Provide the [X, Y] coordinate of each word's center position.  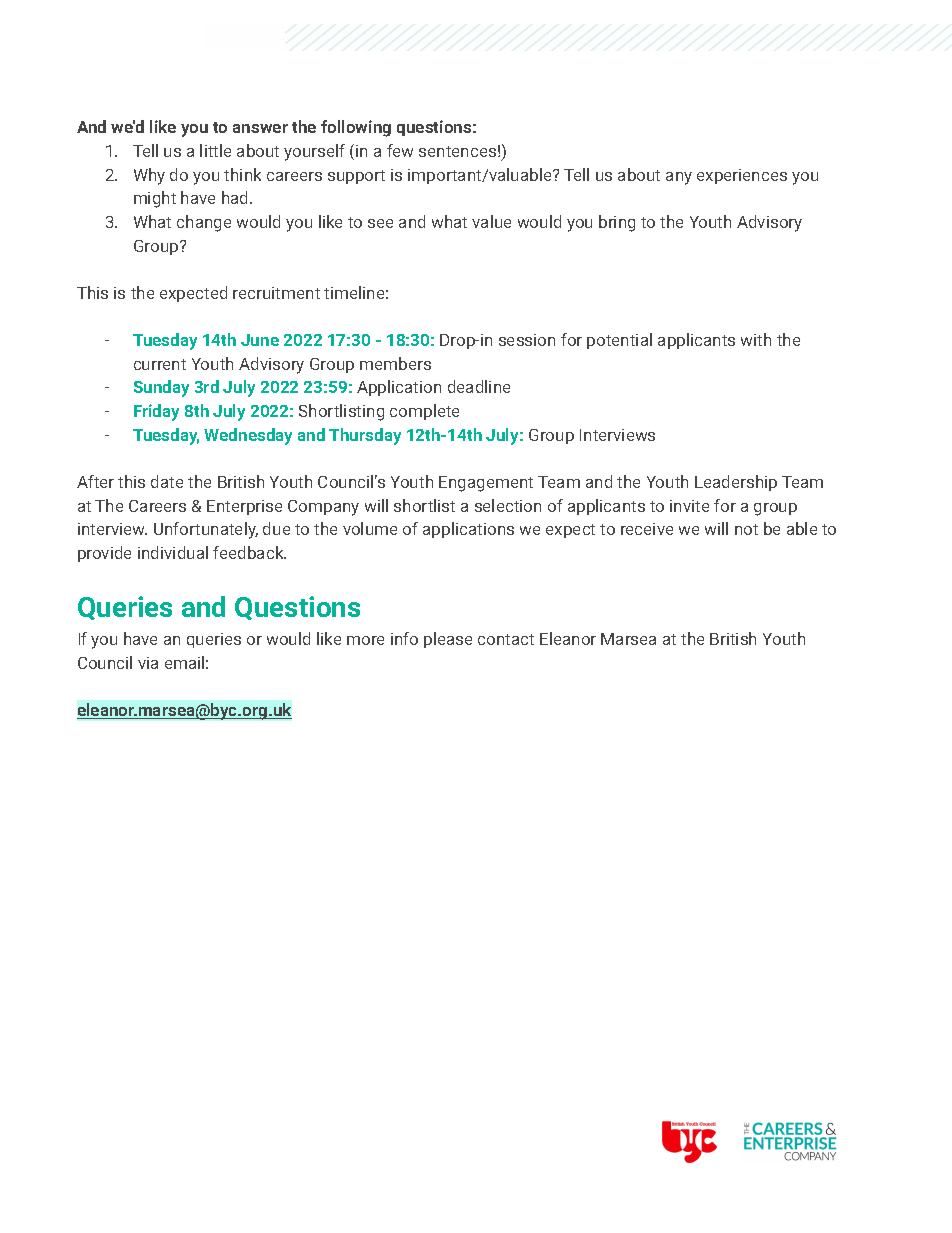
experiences [742, 176]
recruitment [276, 293]
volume [370, 528]
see [380, 223]
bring [617, 223]
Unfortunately [206, 530]
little [215, 150]
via [148, 663]
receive [647, 529]
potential [619, 341]
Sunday [161, 388]
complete [424, 412]
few [400, 150]
